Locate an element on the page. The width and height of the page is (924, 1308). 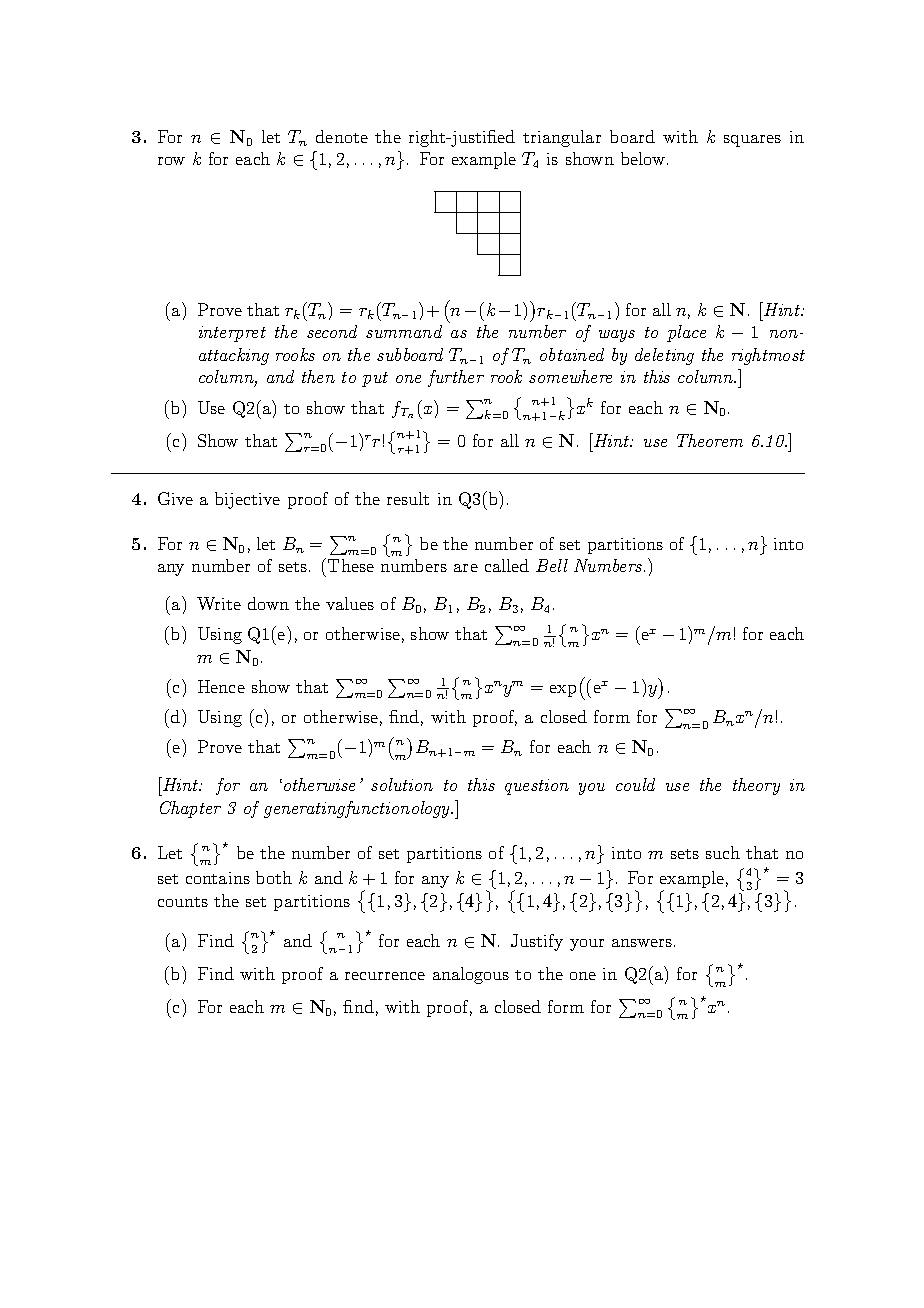
analogous is located at coordinates (471, 975).
